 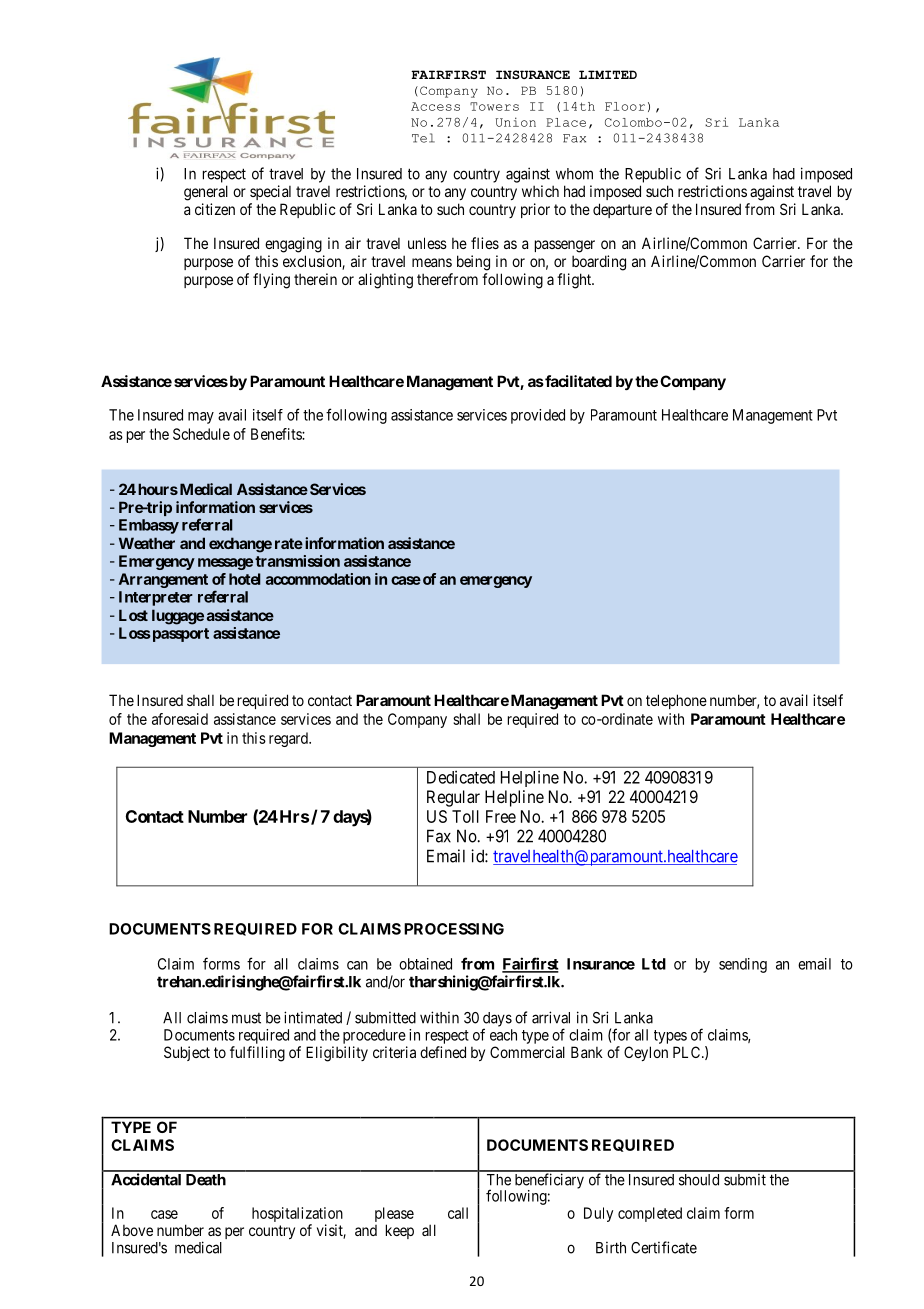 What do you see at coordinates (538, 416) in the screenshot?
I see `provided` at bounding box center [538, 416].
